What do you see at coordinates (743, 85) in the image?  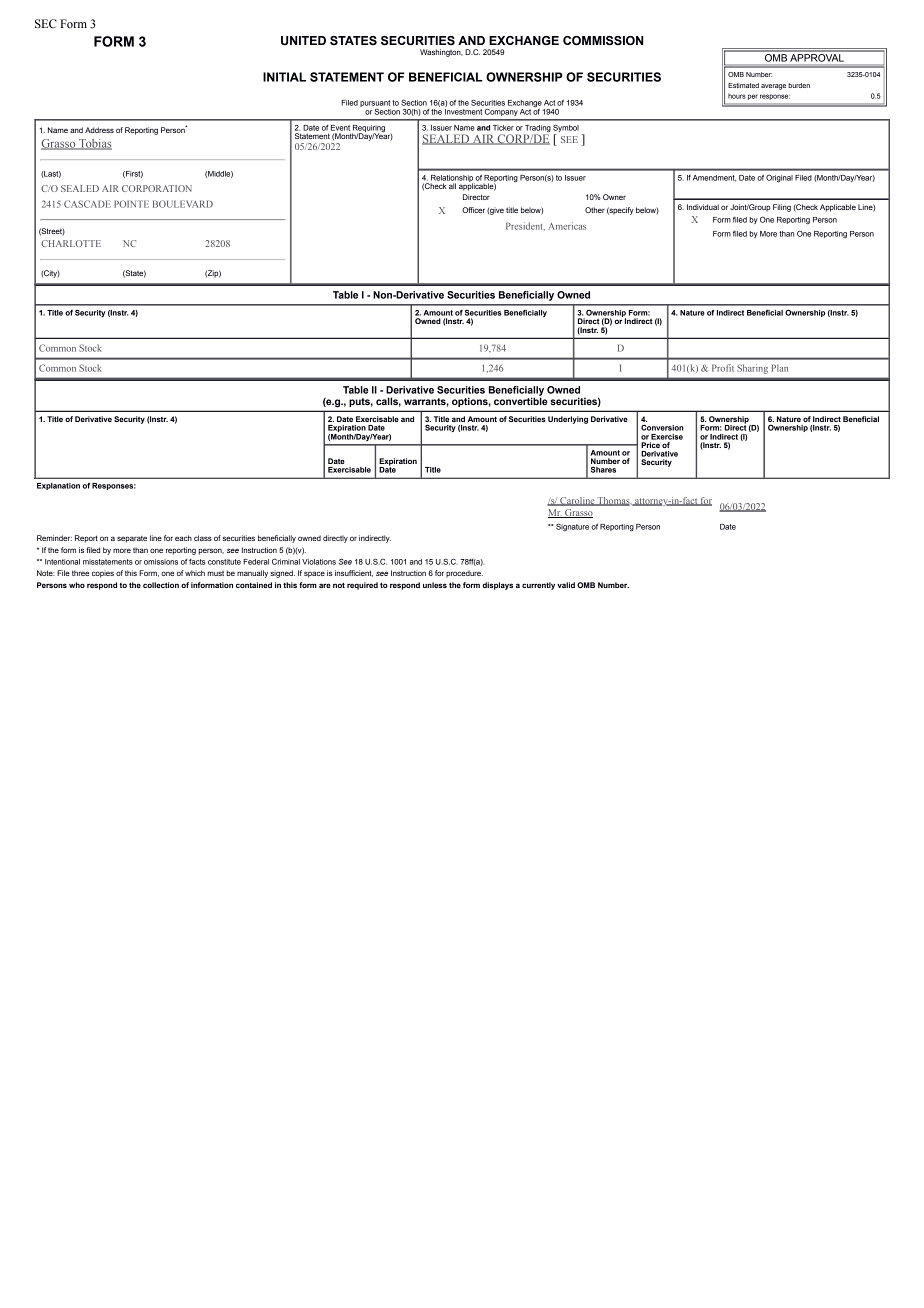 I see `Estimated` at bounding box center [743, 85].
